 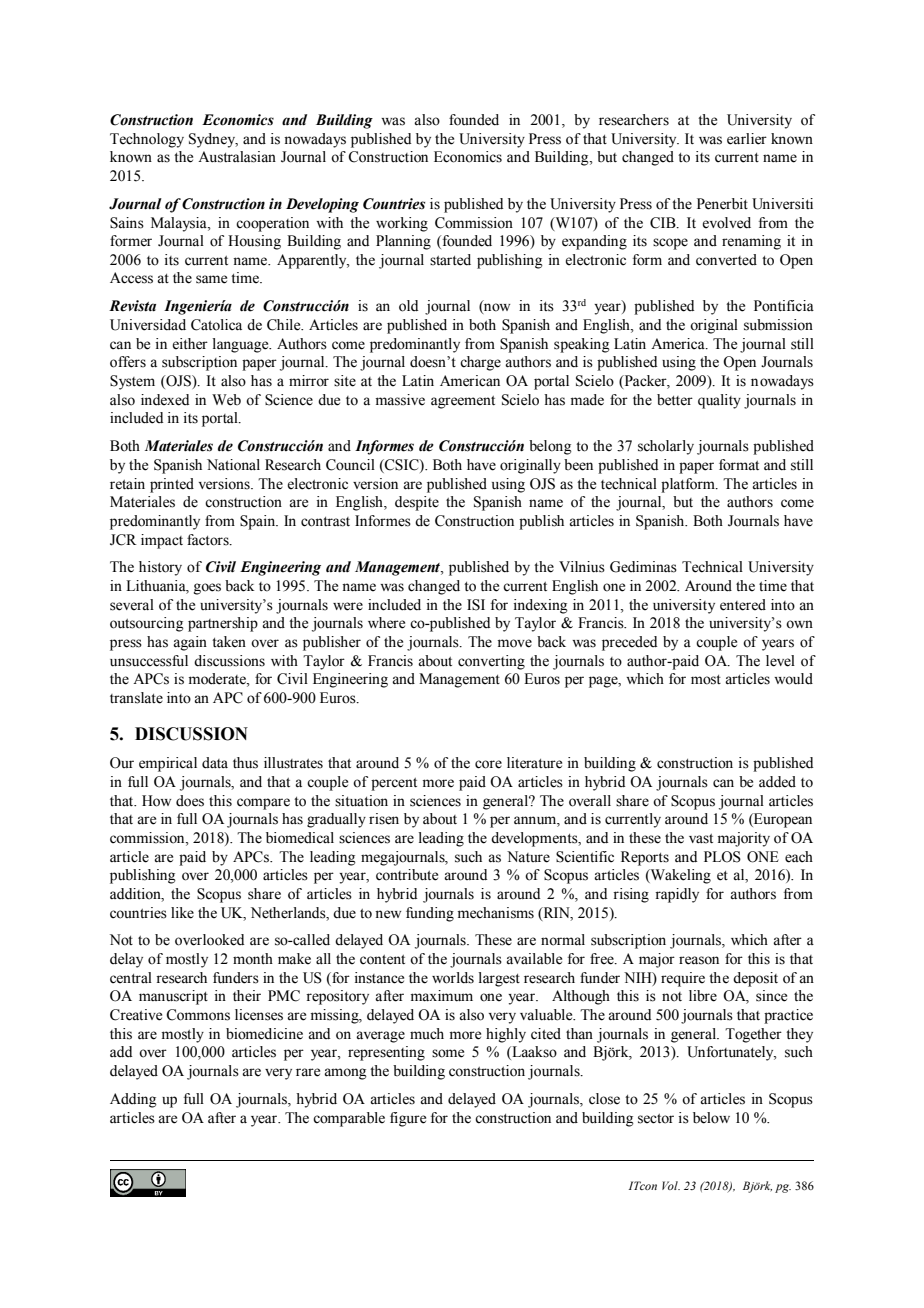 I want to click on entered, so click(x=743, y=605).
